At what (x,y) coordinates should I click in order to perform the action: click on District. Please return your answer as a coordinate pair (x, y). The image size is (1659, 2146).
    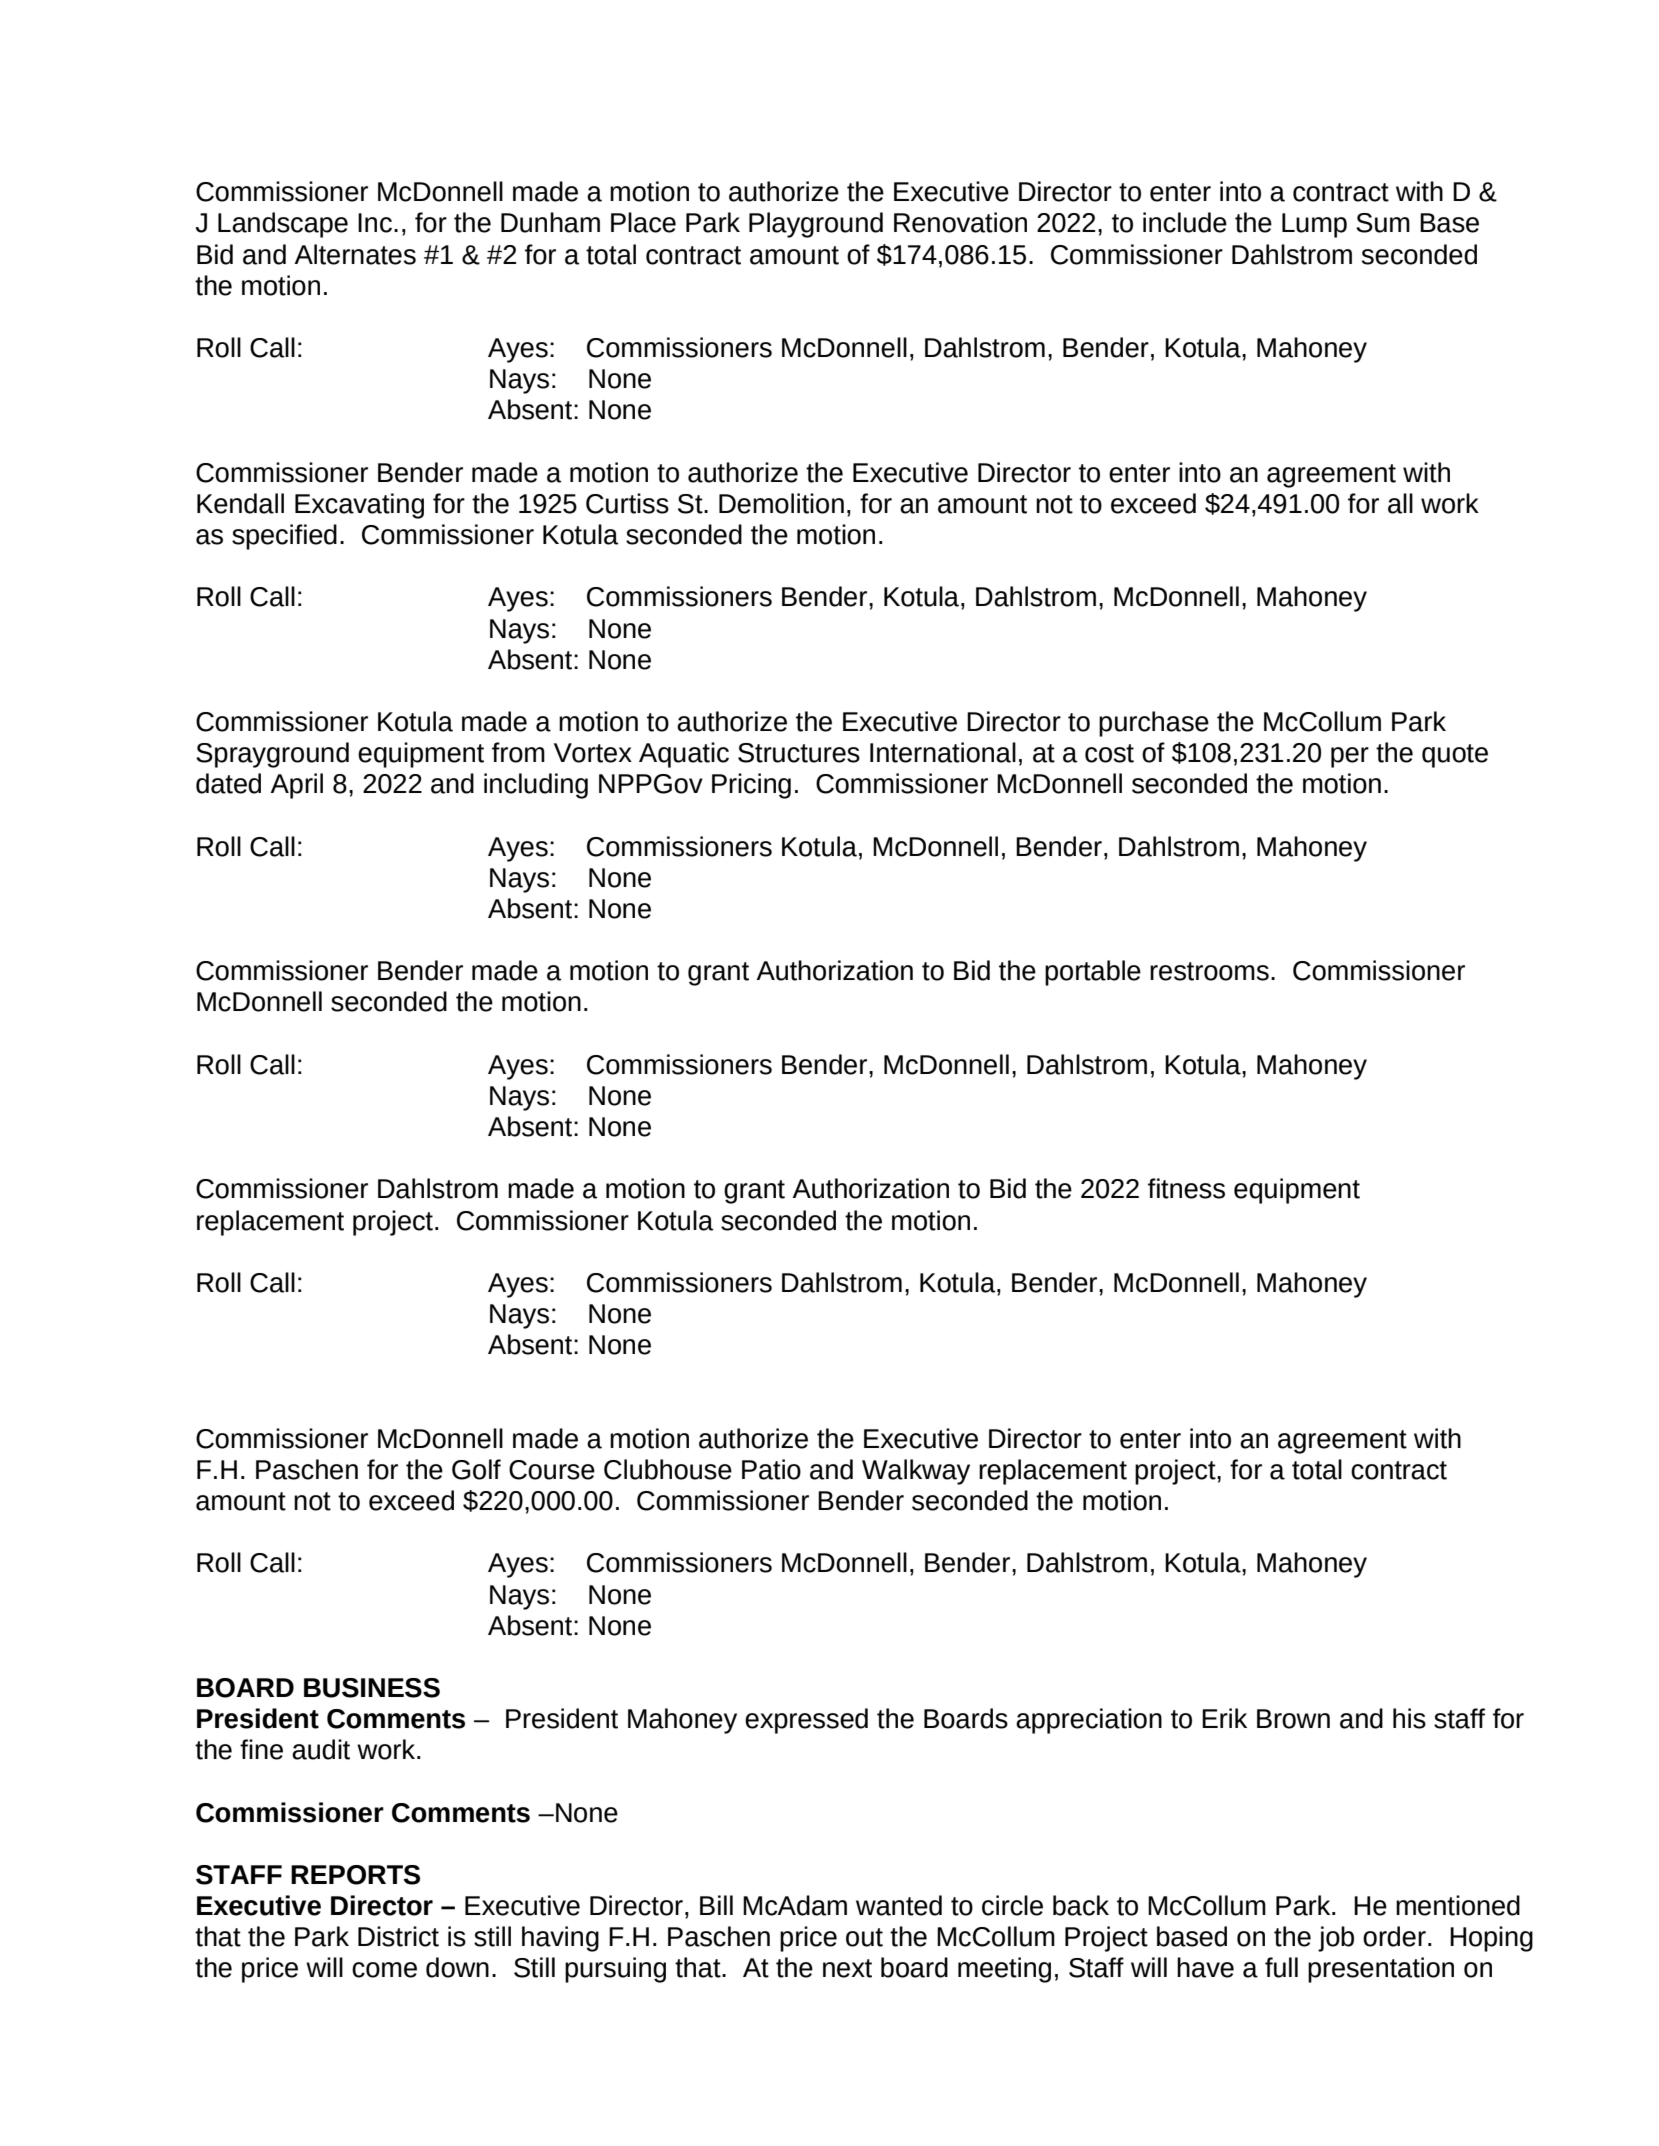
    Looking at the image, I should click on (398, 1936).
